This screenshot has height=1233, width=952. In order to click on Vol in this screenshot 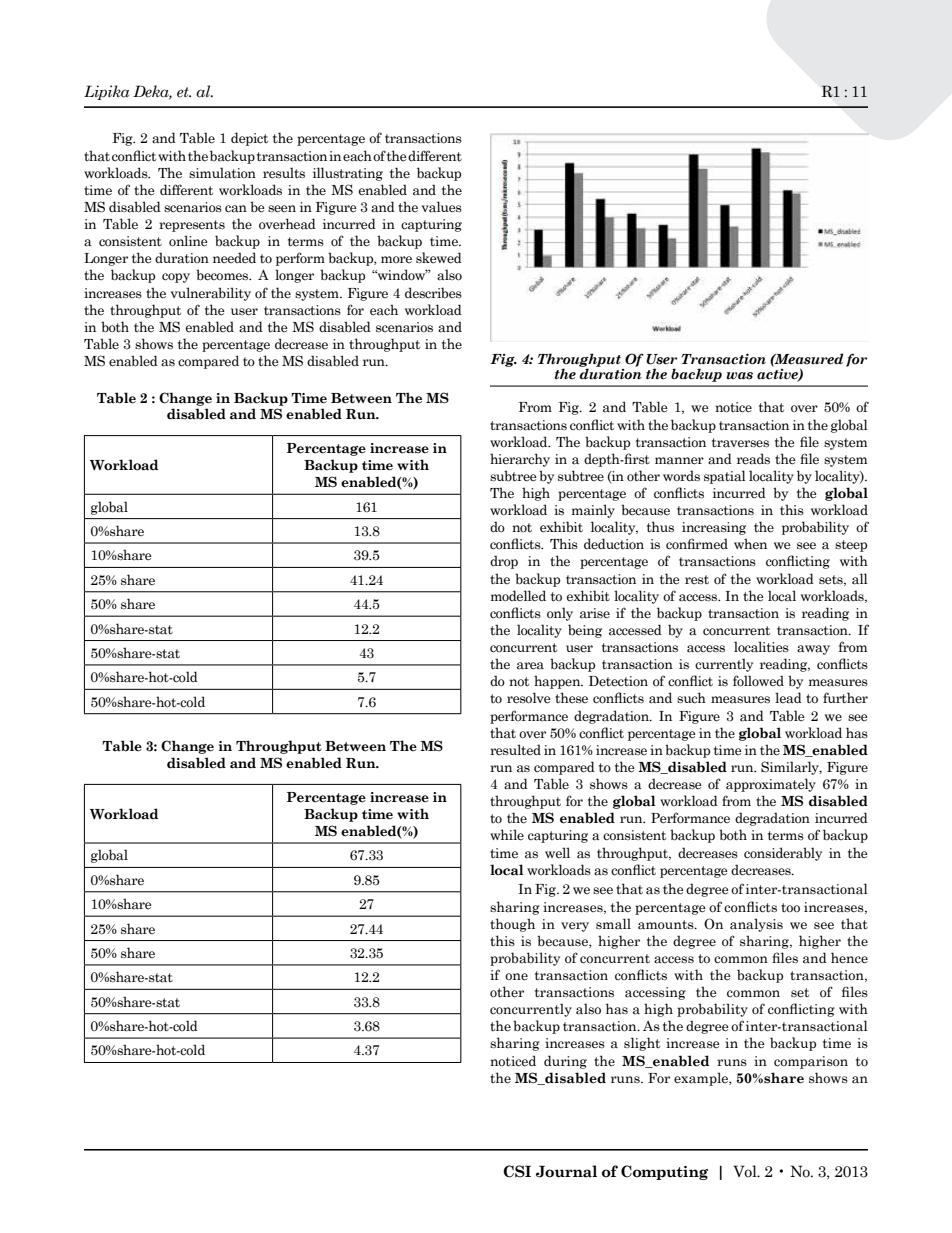, I will do `click(746, 1171)`.
